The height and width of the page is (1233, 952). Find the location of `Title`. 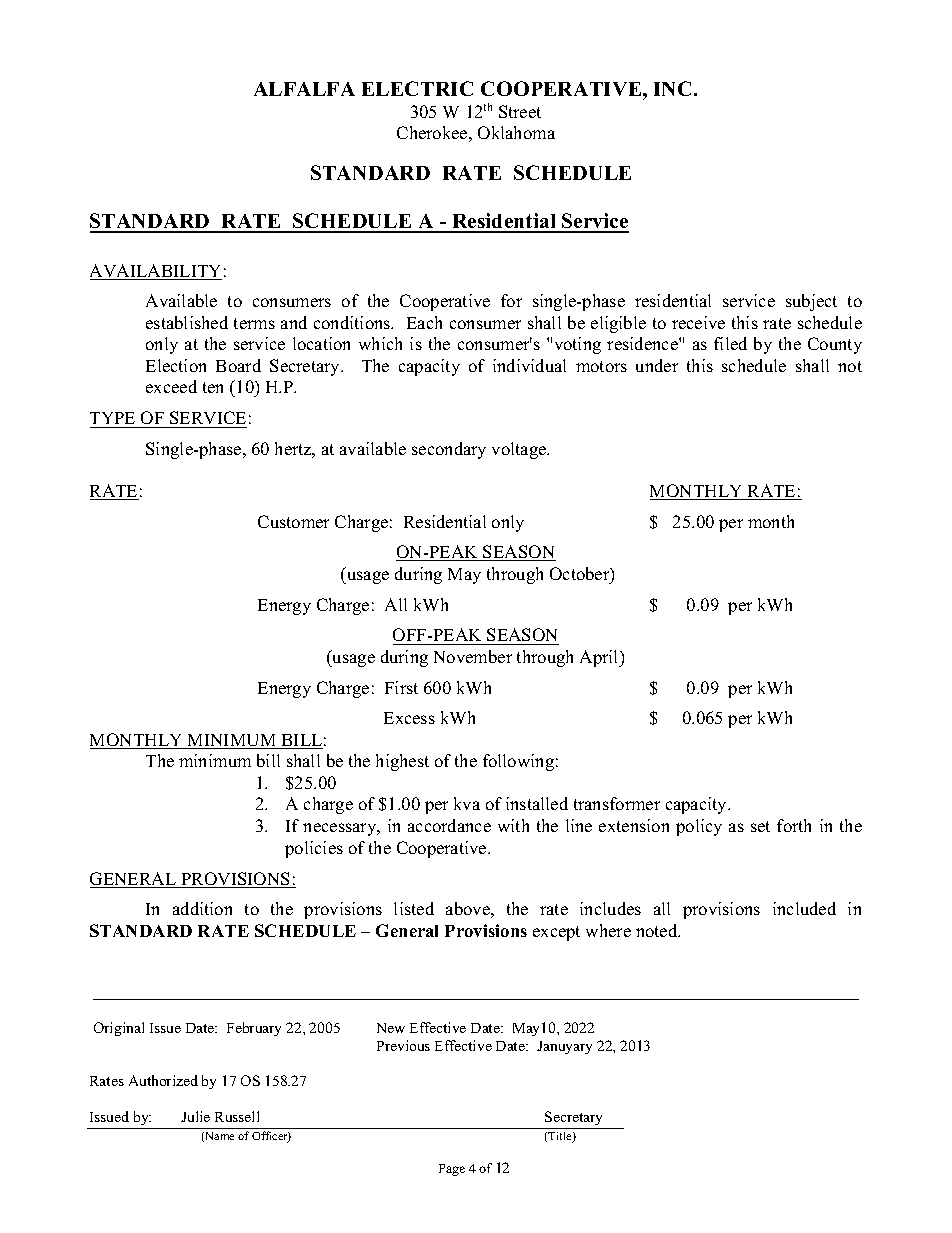

Title is located at coordinates (561, 1137).
